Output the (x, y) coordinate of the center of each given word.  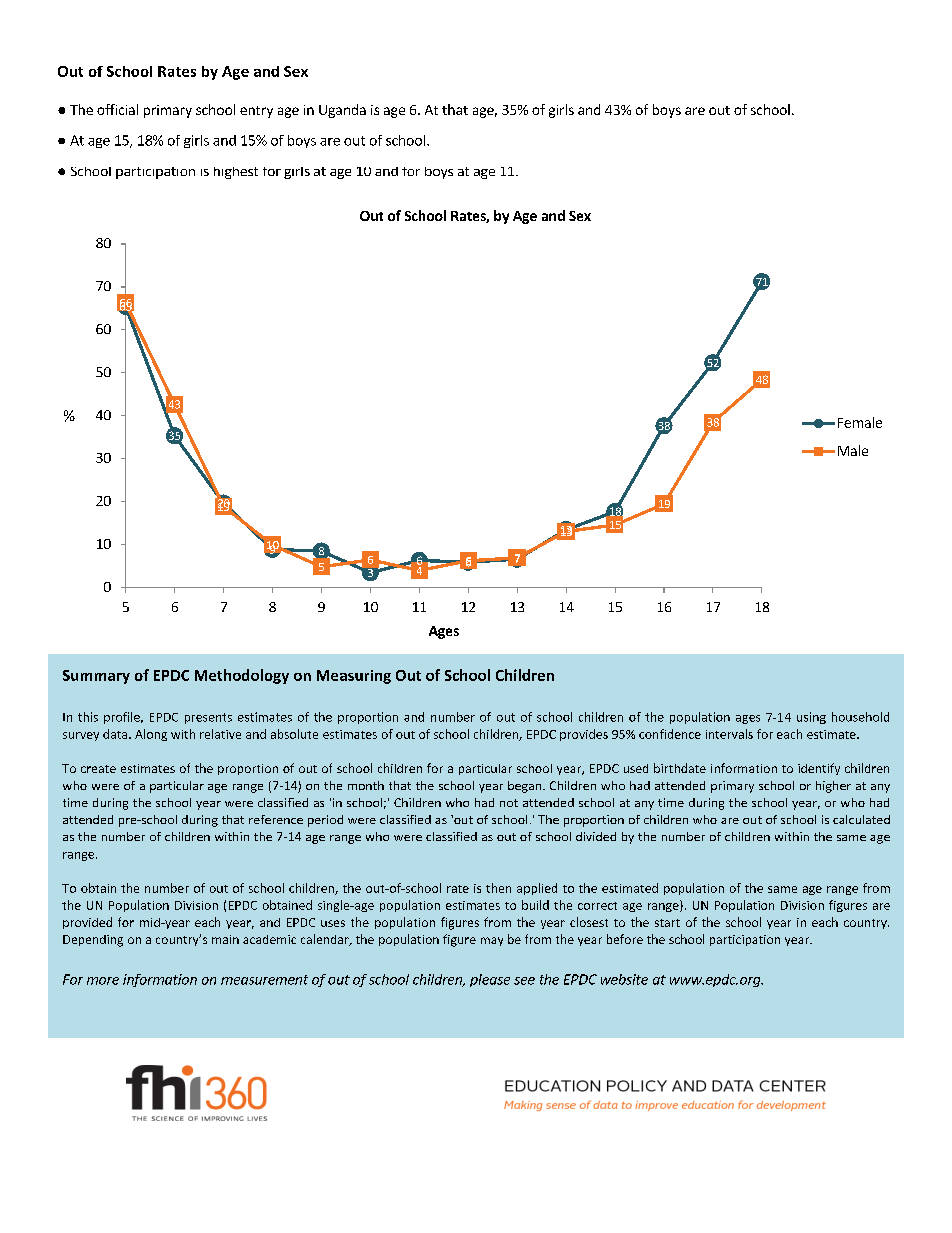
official (117, 109)
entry (256, 112)
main (225, 939)
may (492, 941)
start (667, 923)
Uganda (342, 111)
